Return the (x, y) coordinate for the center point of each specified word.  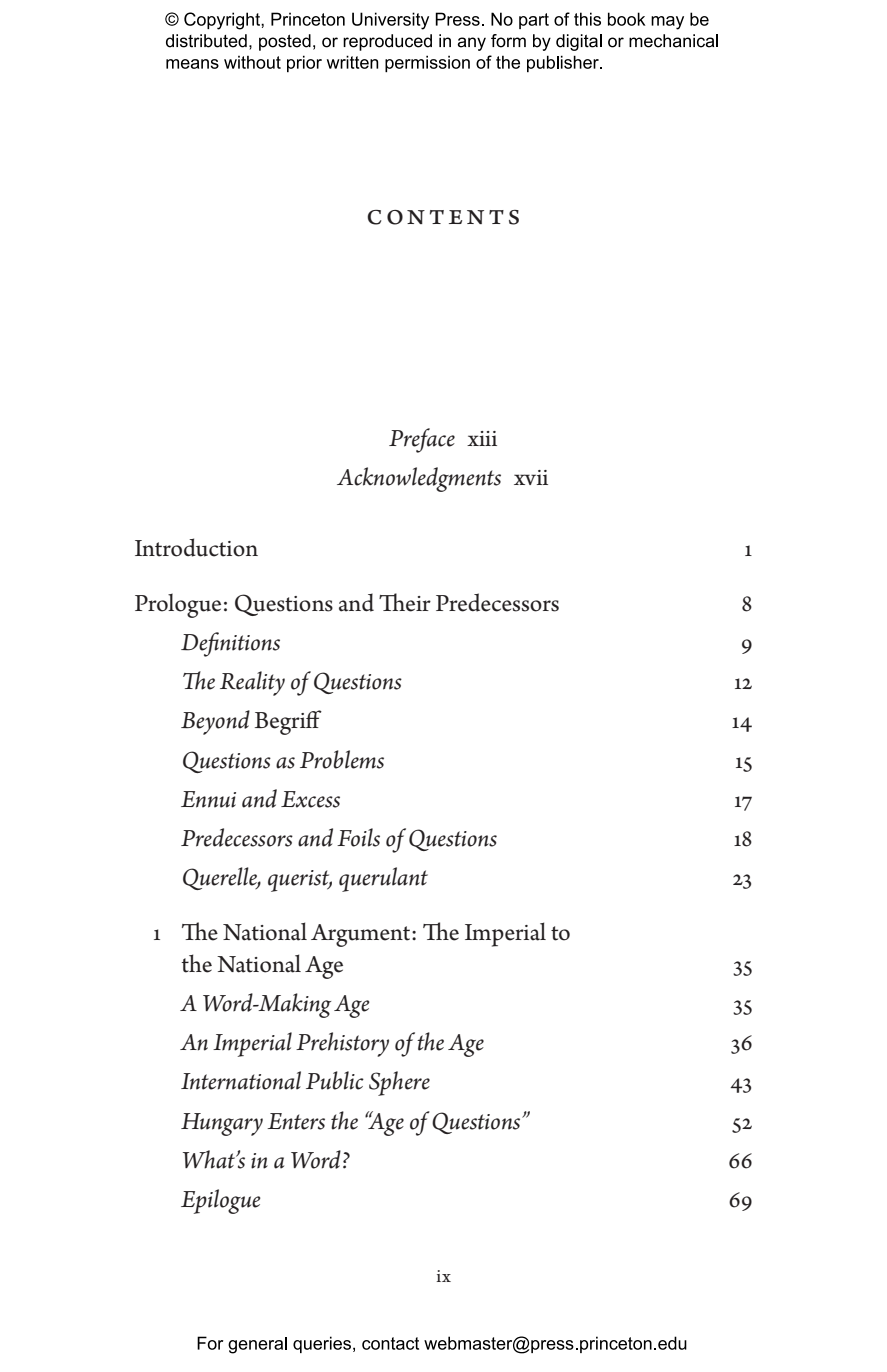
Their (405, 602)
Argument (362, 935)
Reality (252, 683)
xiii (482, 438)
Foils (358, 837)
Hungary (222, 1124)
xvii (531, 477)
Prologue (178, 605)
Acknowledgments (419, 479)
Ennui (208, 799)
